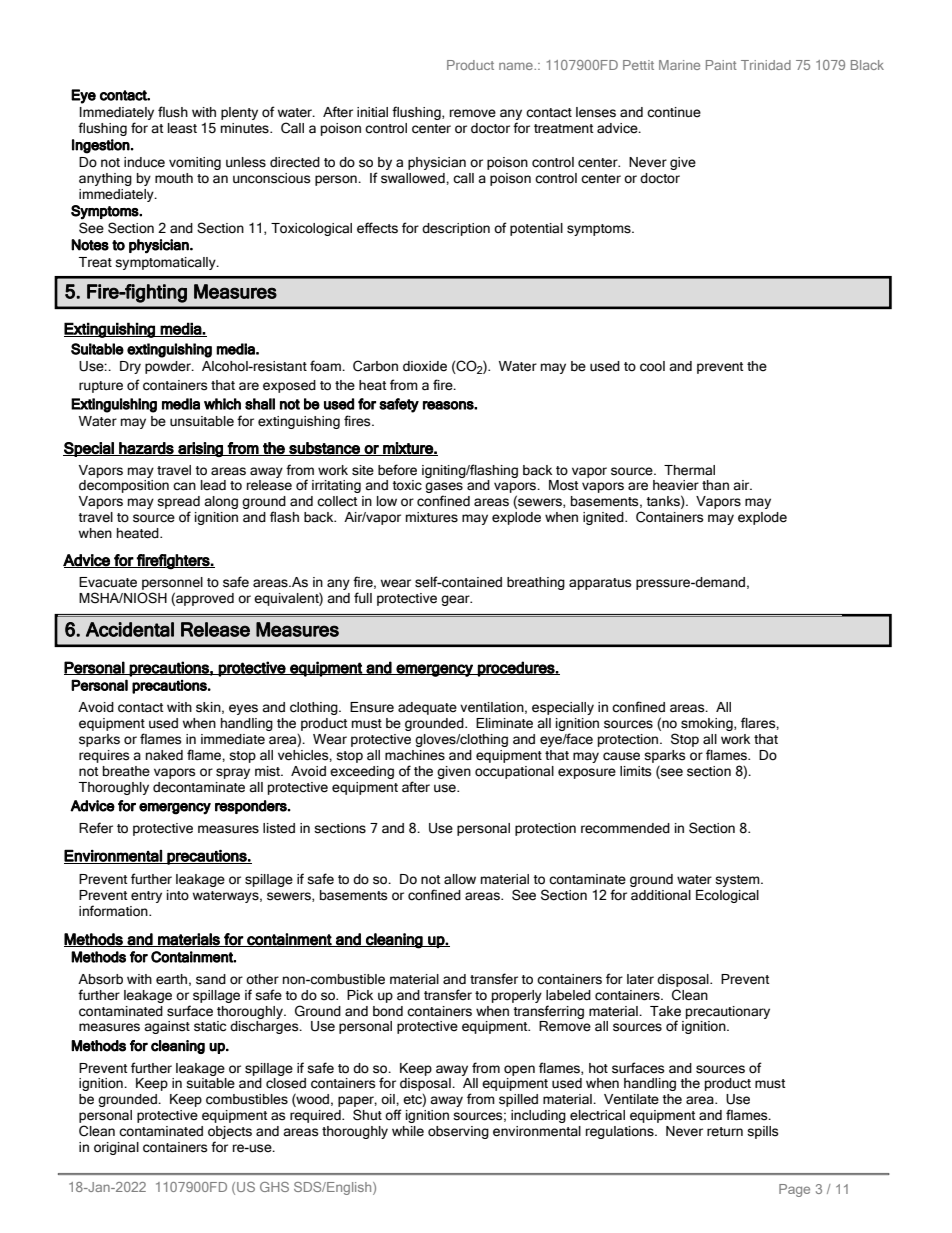 The height and width of the screenshot is (1233, 952). I want to click on arising, so click(200, 449).
